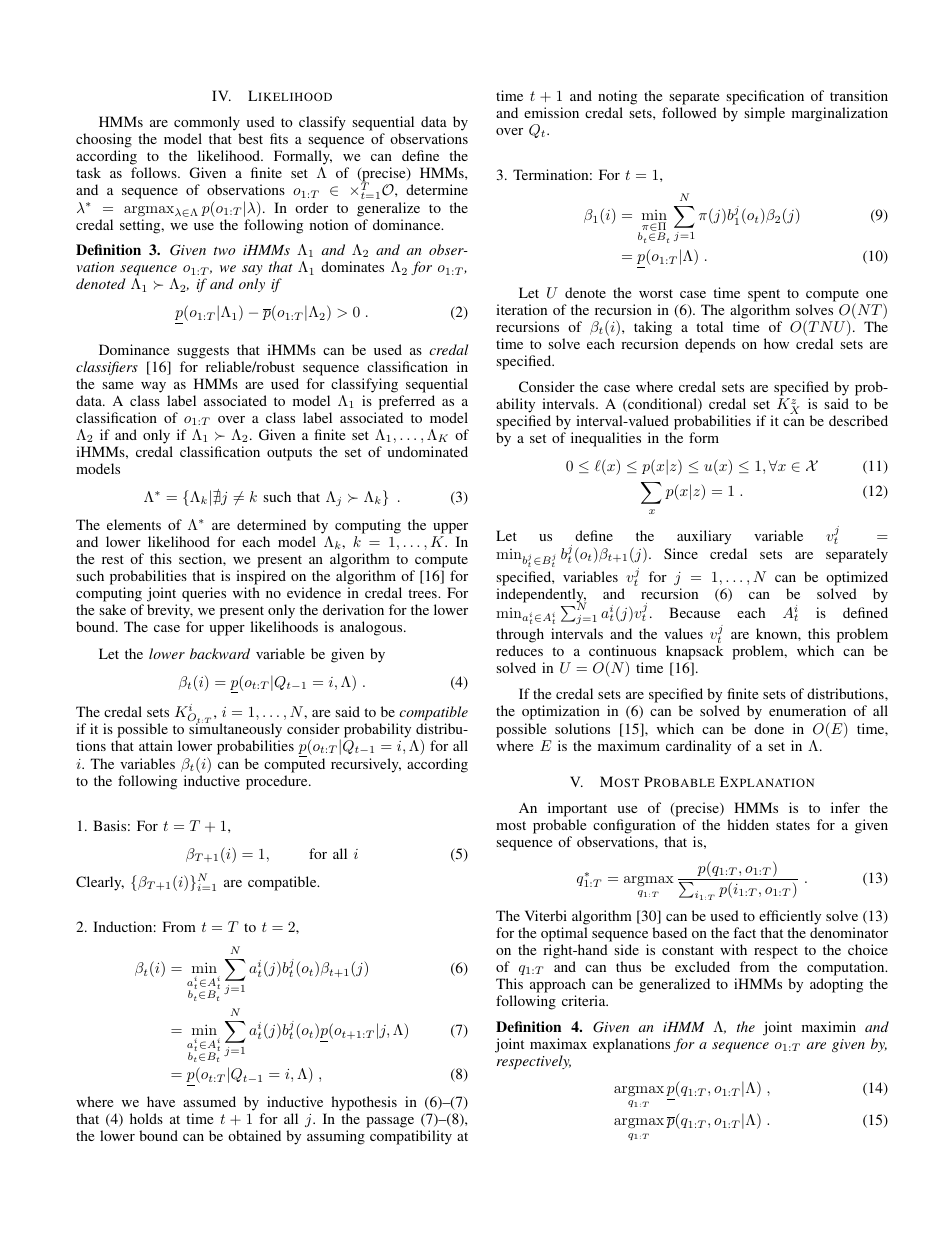  I want to click on through, so click(520, 635).
